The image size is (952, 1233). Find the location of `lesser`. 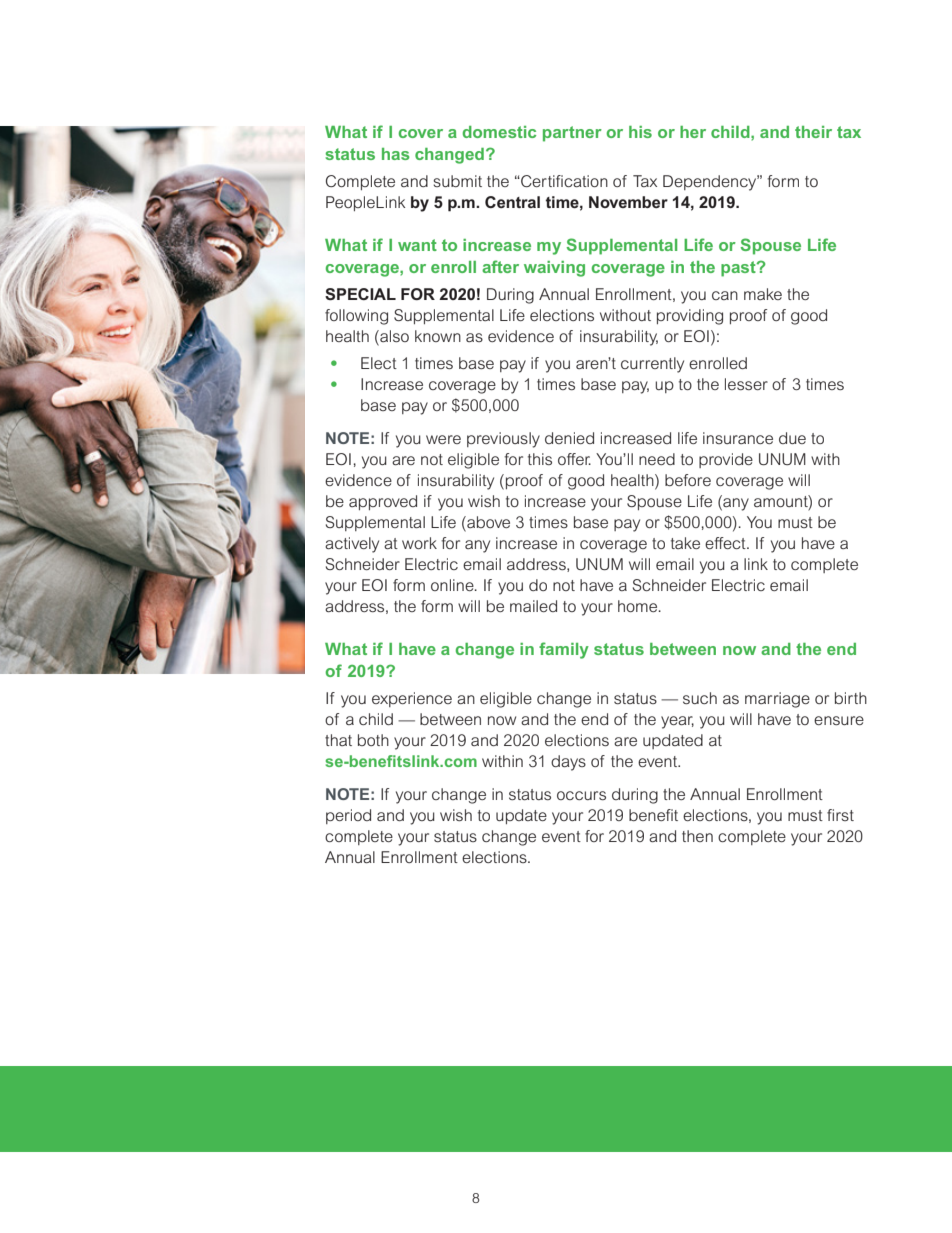

lesser is located at coordinates (746, 384).
